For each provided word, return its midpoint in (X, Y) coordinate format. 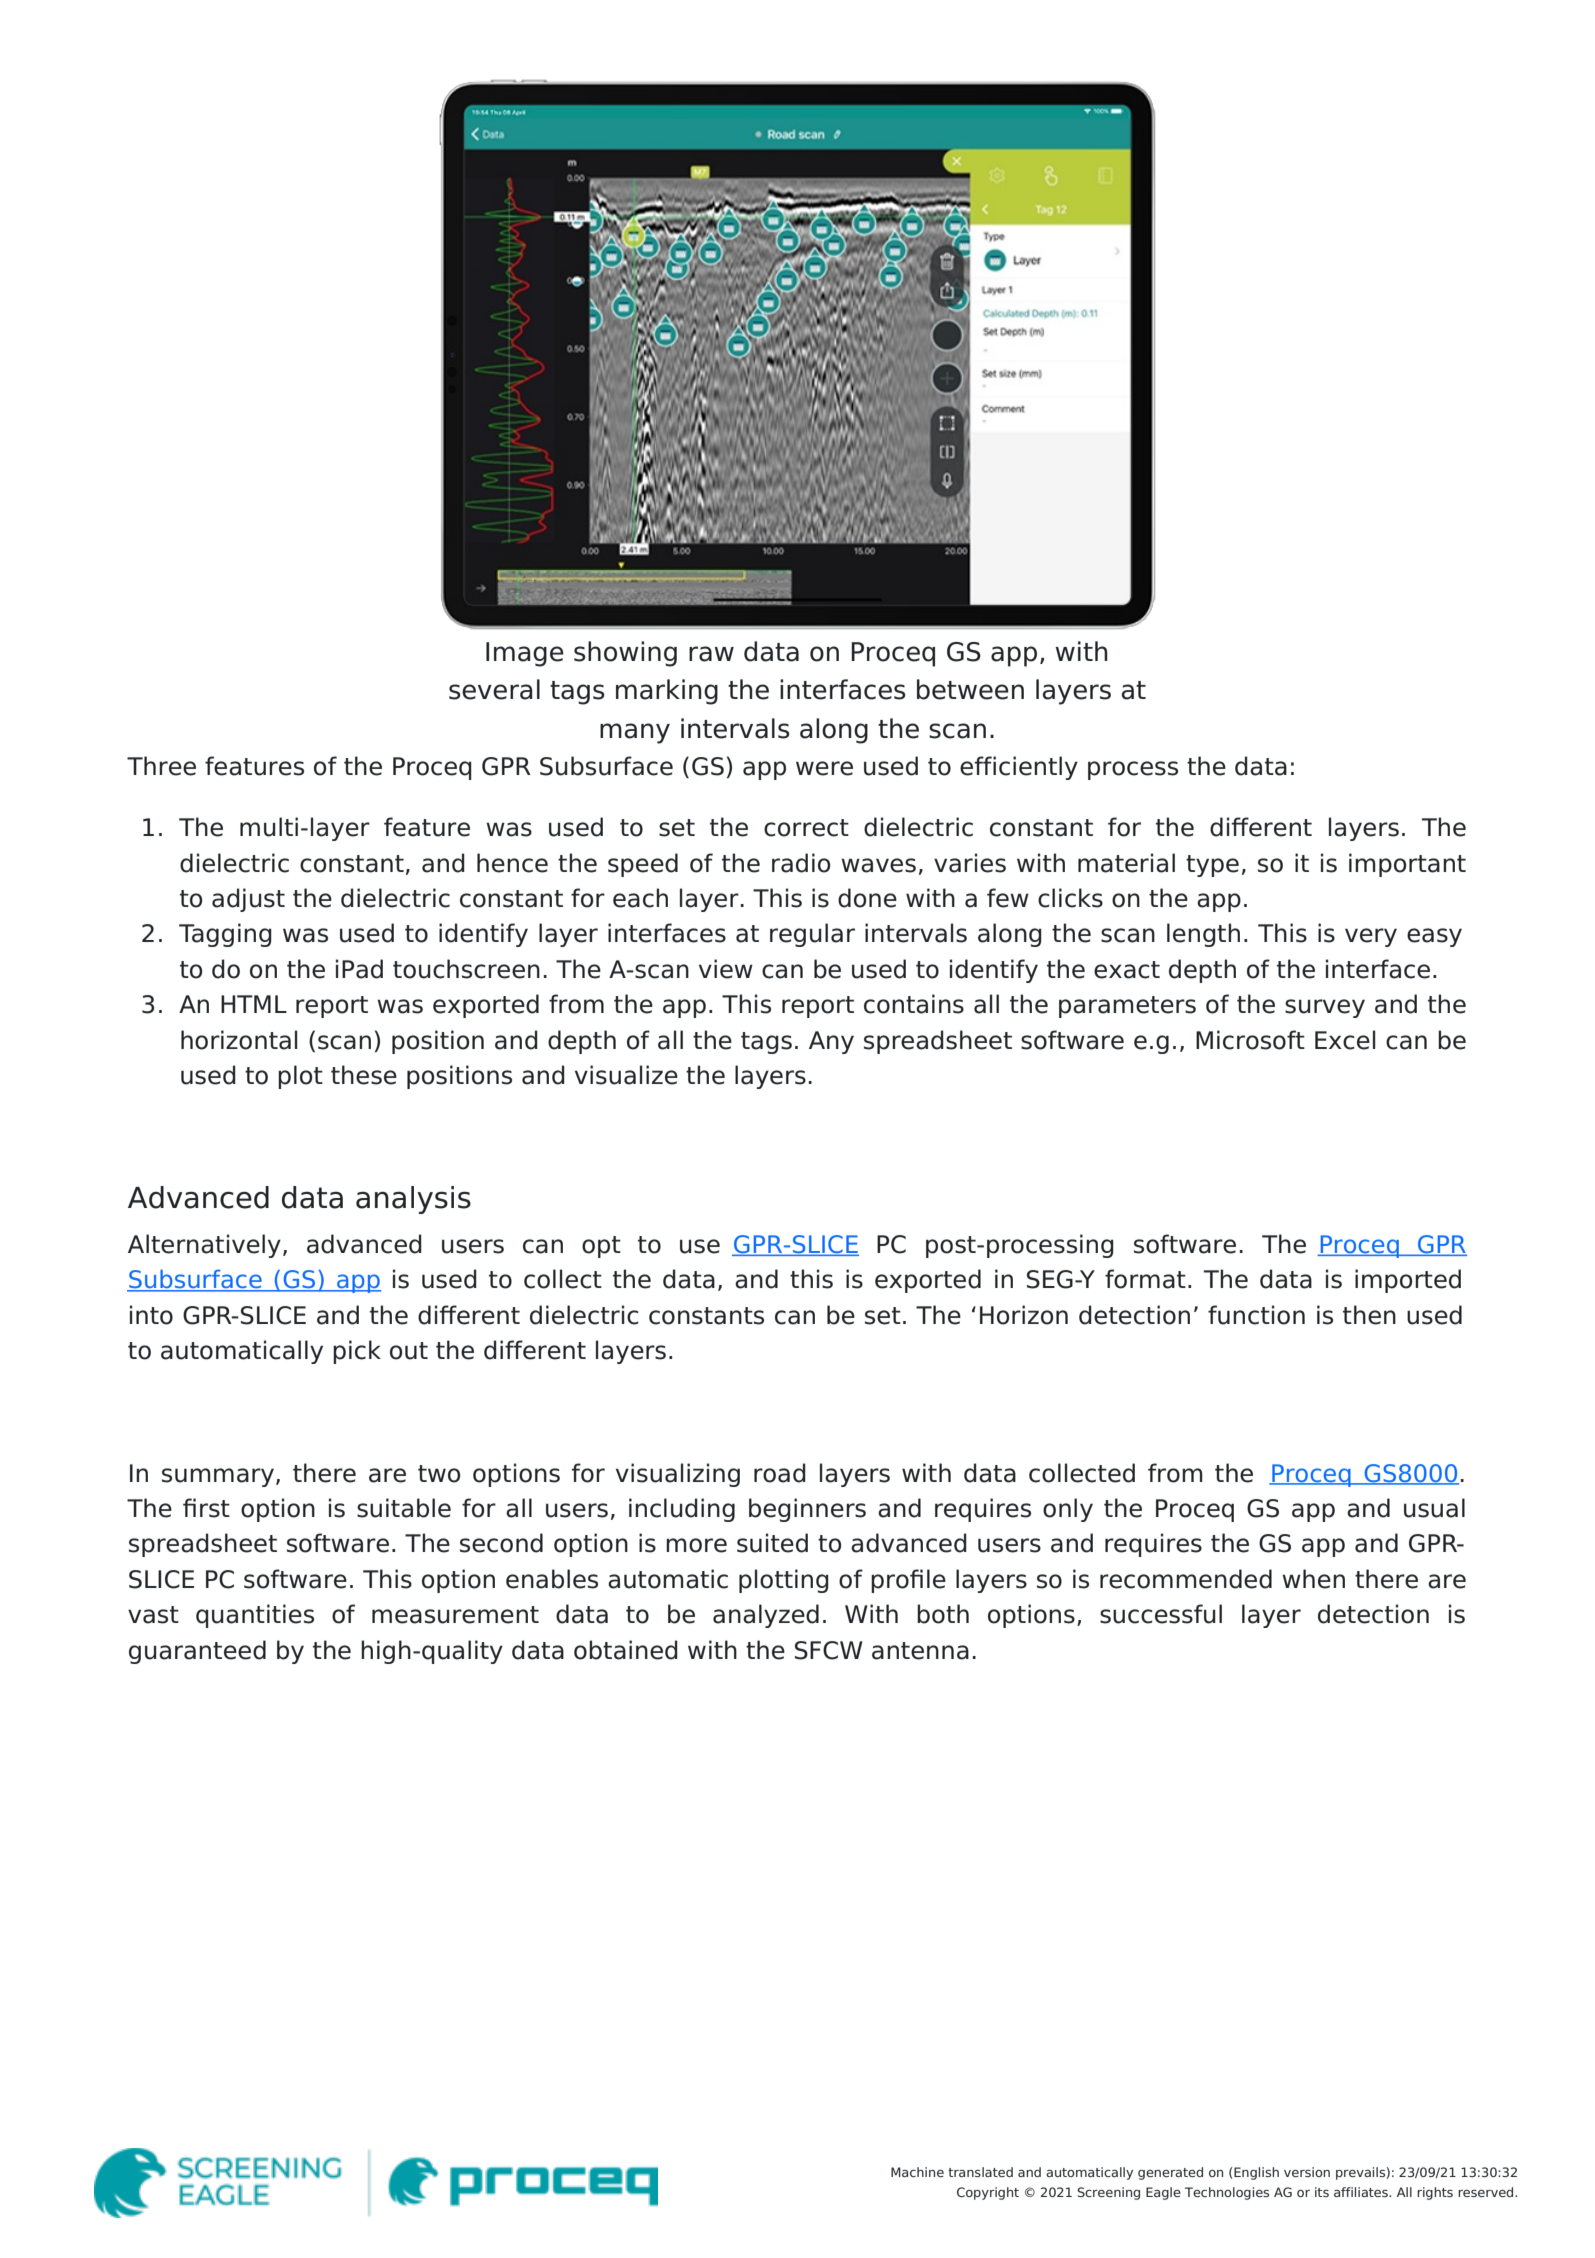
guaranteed (197, 1652)
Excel (1345, 1040)
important (1407, 865)
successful (1161, 1614)
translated (980, 2172)
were (824, 768)
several (494, 689)
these (364, 1075)
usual (1434, 1508)
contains (914, 1004)
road (780, 1473)
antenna (920, 1651)
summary (218, 1477)
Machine (917, 2172)
